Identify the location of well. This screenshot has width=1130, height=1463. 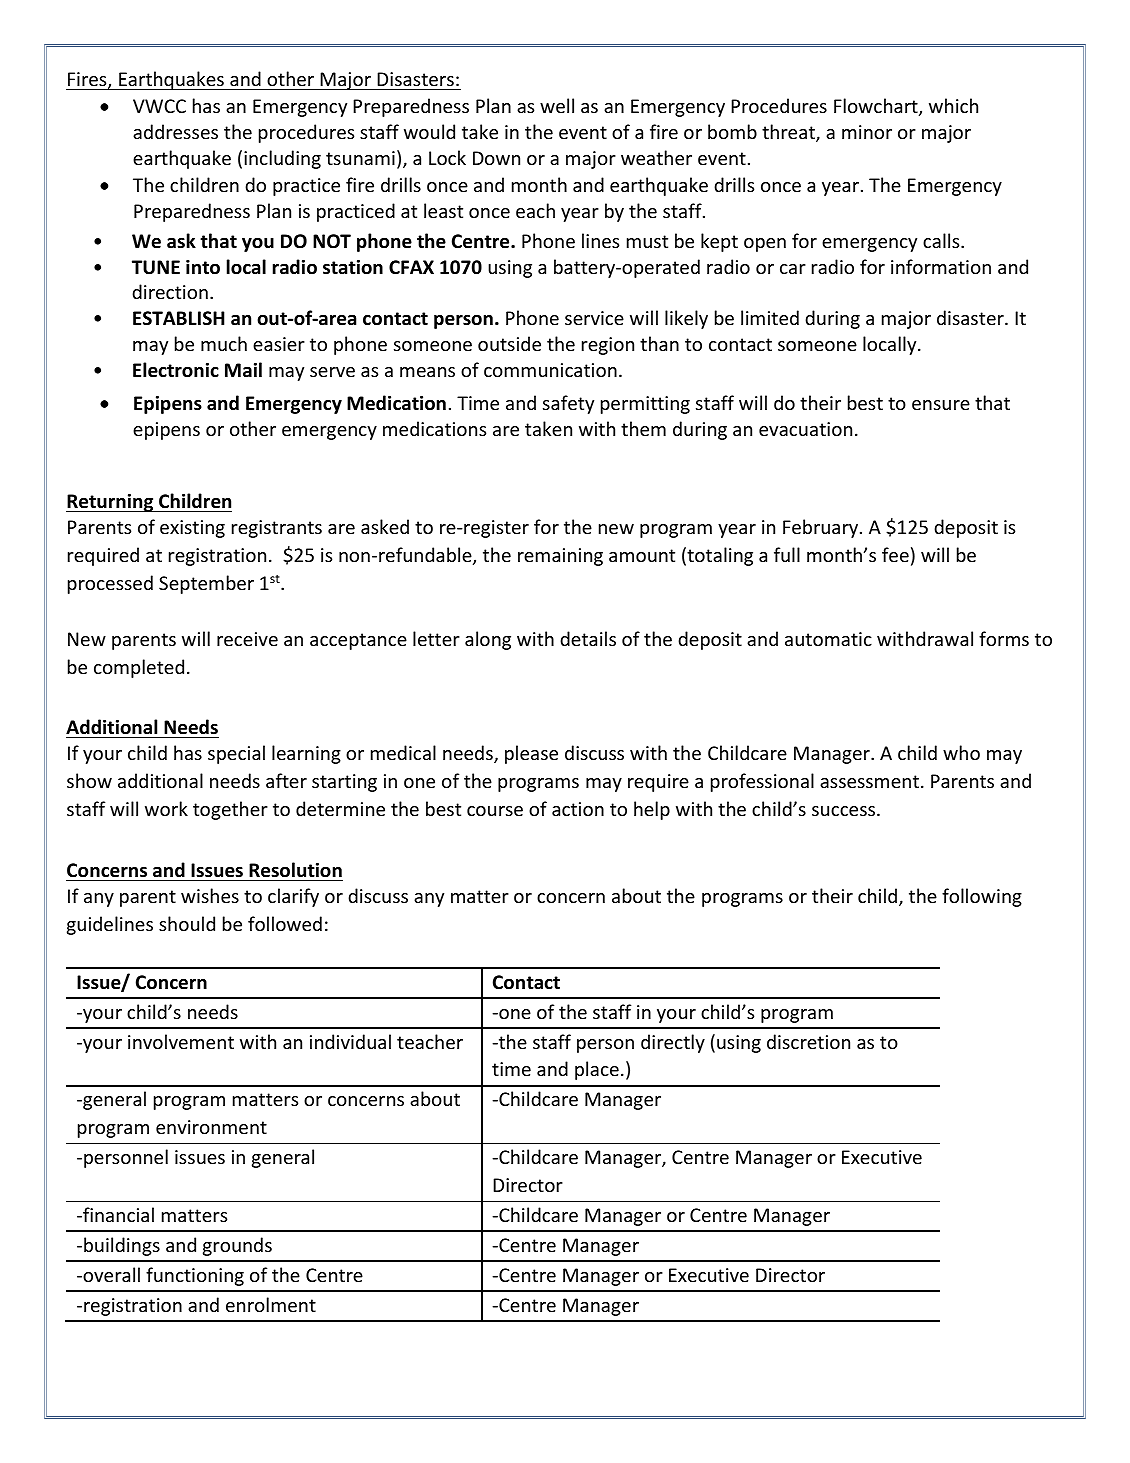
(557, 105).
